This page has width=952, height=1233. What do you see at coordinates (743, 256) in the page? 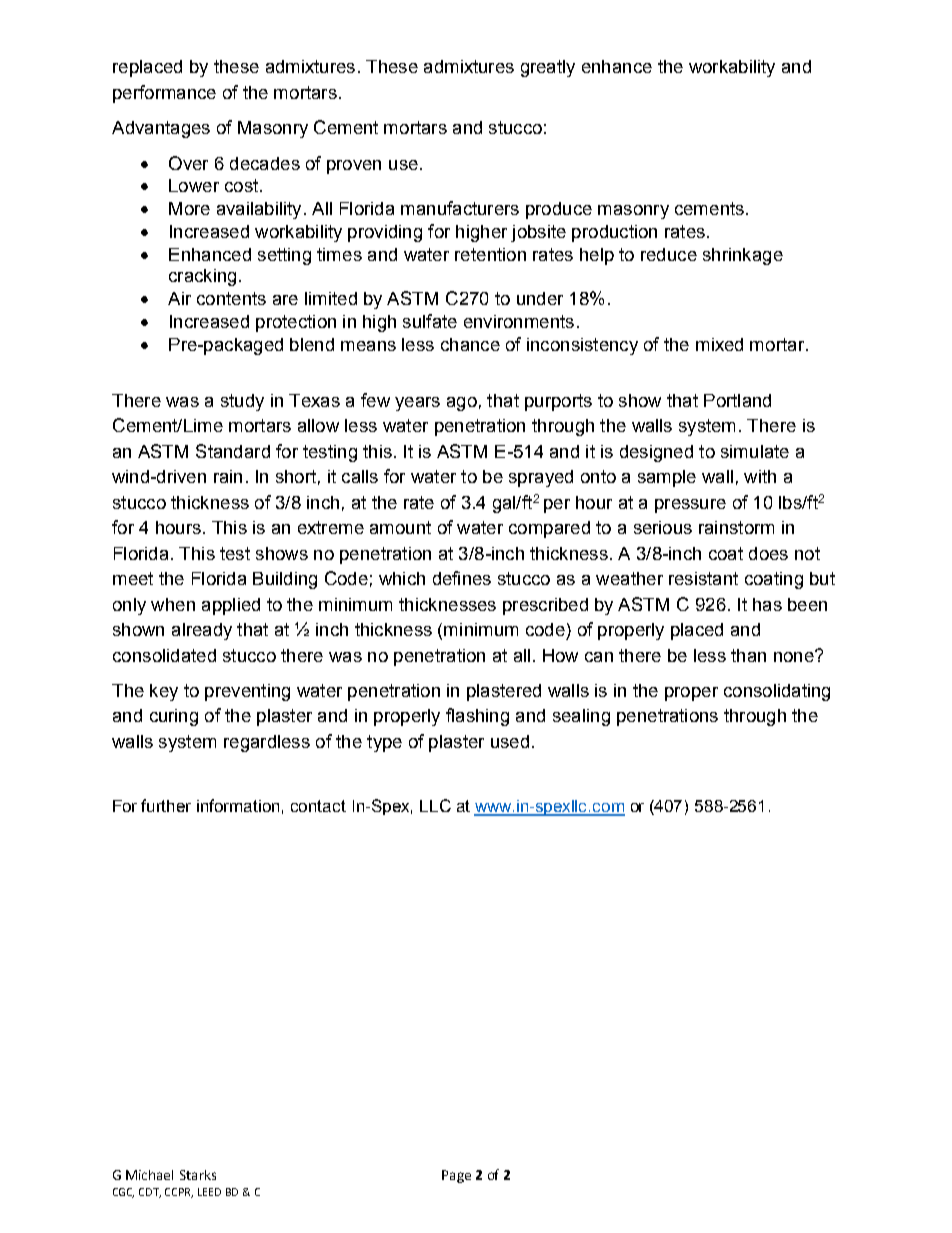
I see `shrinkage` at bounding box center [743, 256].
